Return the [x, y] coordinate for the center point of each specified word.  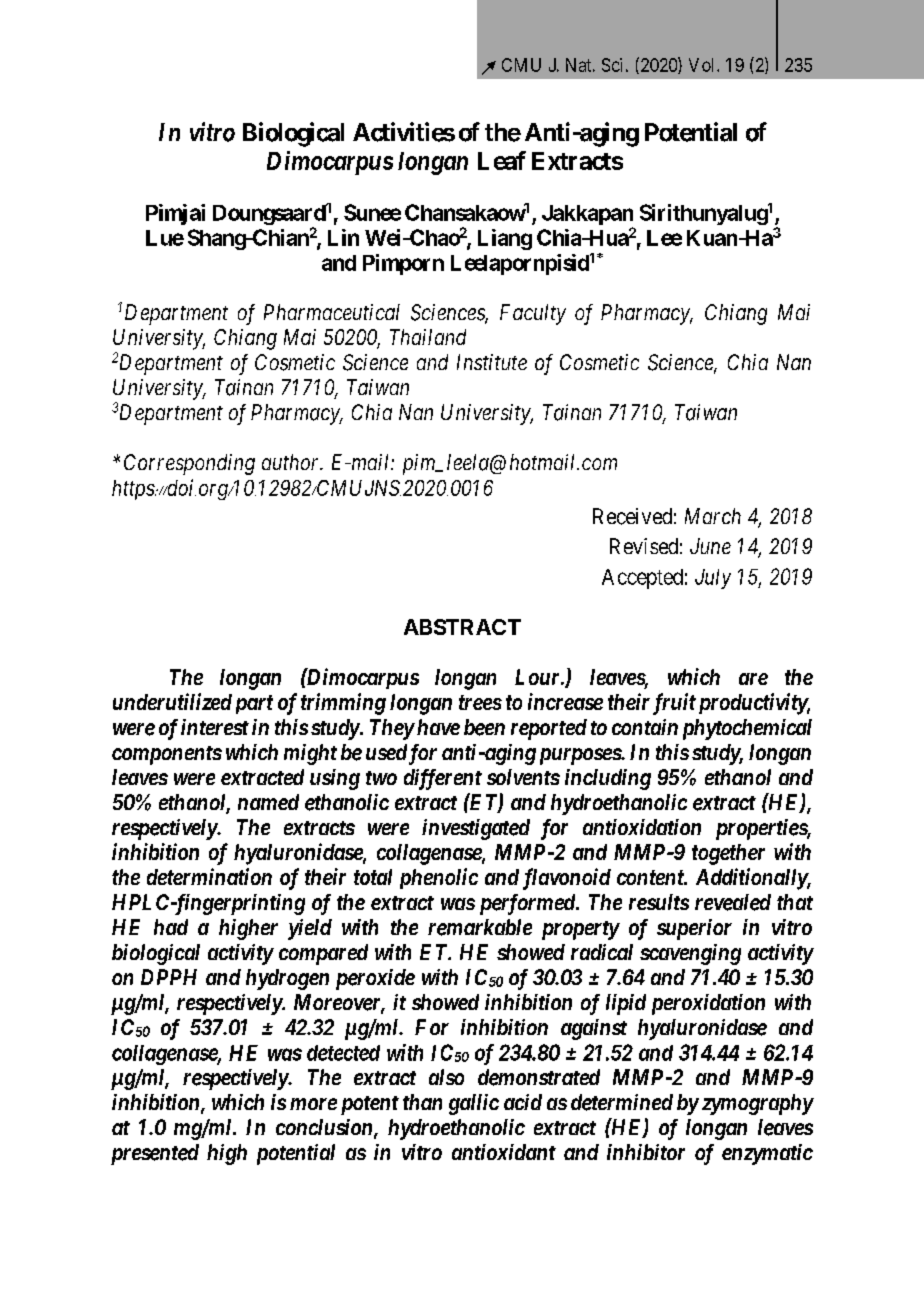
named [268, 802]
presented [155, 1154]
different [443, 779]
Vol [703, 65]
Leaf [502, 160]
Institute [492, 362]
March [713, 516]
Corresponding [189, 464]
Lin [343, 237]
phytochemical [747, 729]
